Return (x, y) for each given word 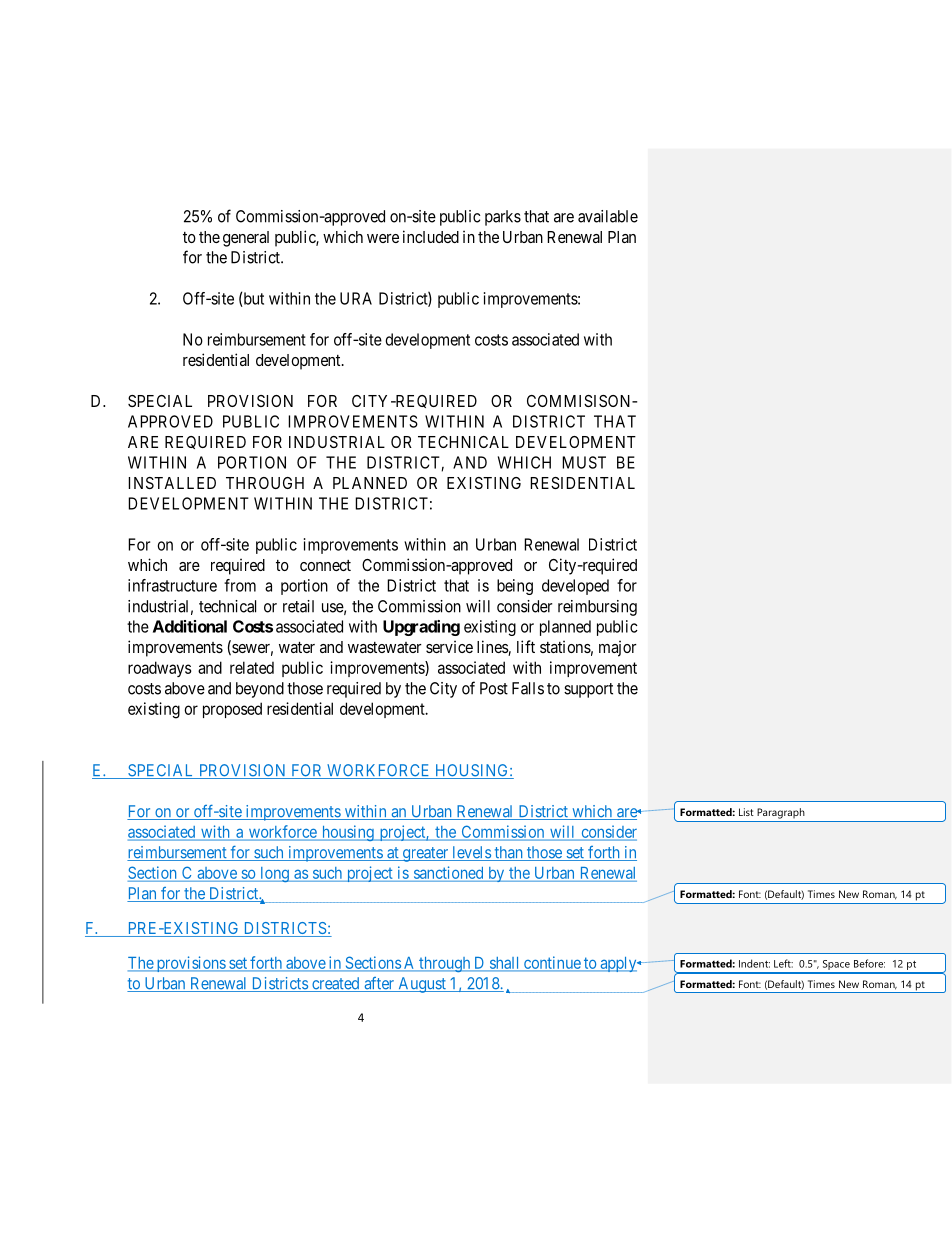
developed (575, 587)
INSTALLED (172, 483)
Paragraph (781, 813)
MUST (584, 462)
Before (869, 963)
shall (504, 964)
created (336, 984)
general (246, 239)
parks (503, 218)
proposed (232, 710)
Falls (528, 688)
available (608, 216)
